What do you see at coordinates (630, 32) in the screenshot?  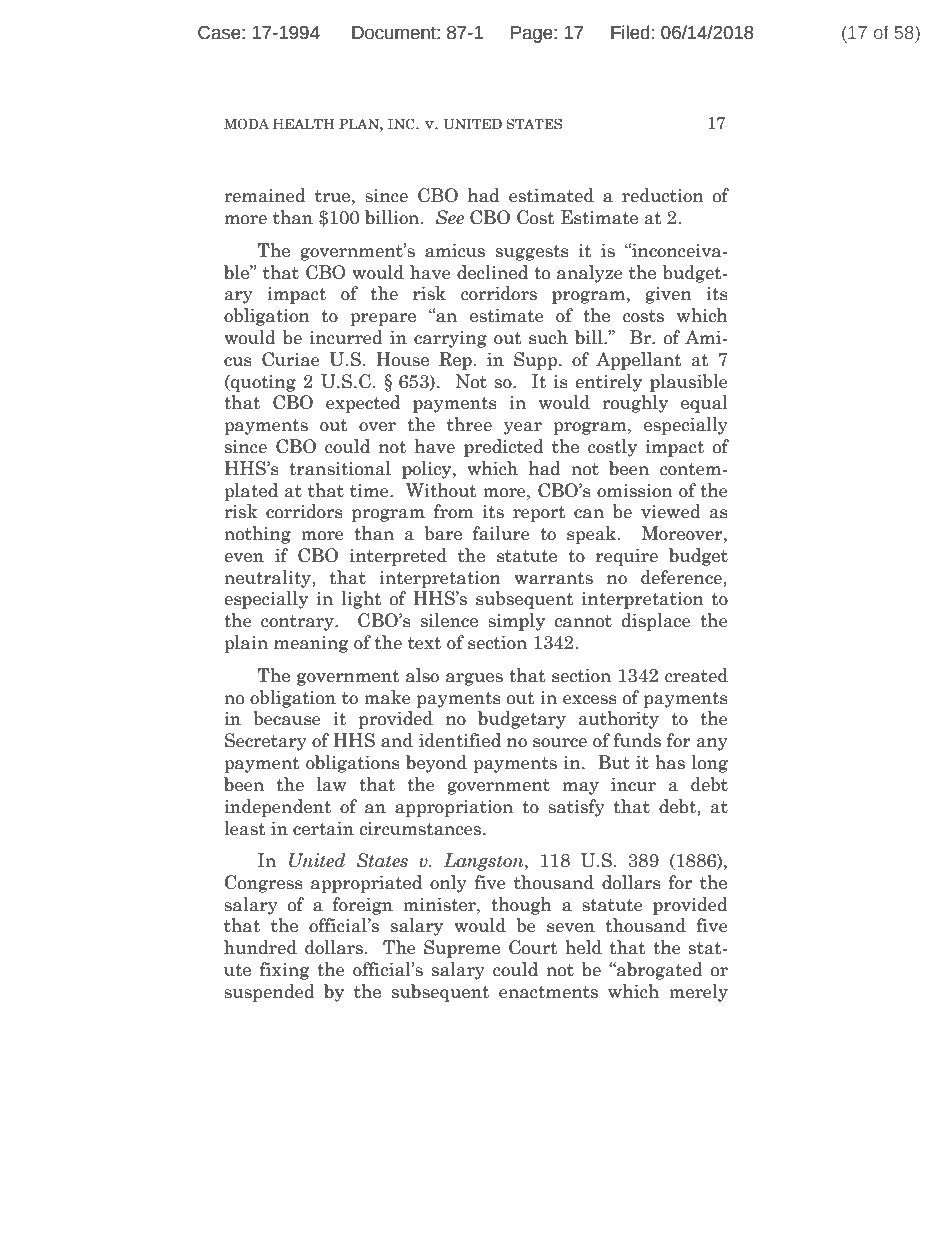 I see `Filed` at bounding box center [630, 32].
